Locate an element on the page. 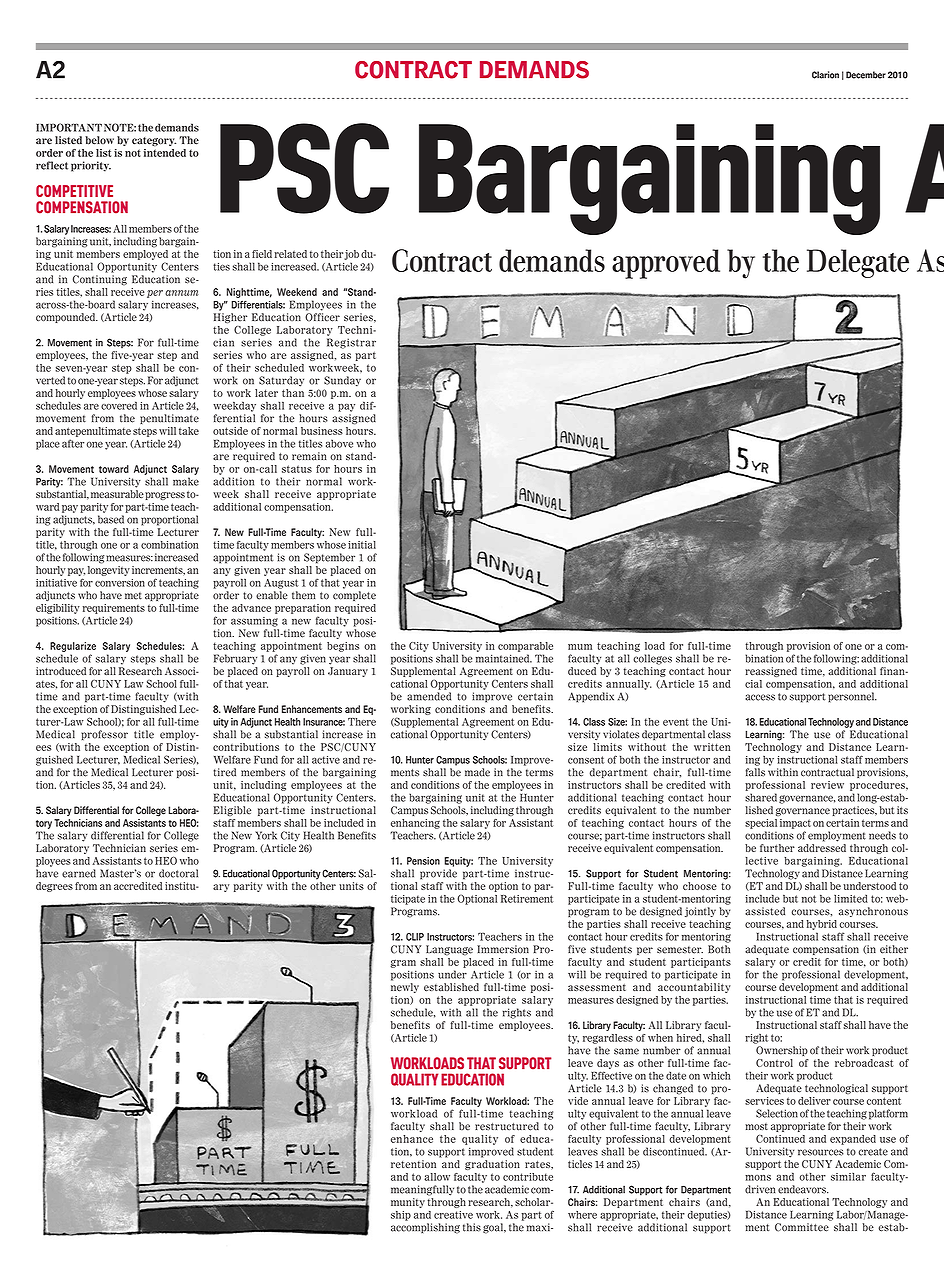  comparable is located at coordinates (525, 647).
